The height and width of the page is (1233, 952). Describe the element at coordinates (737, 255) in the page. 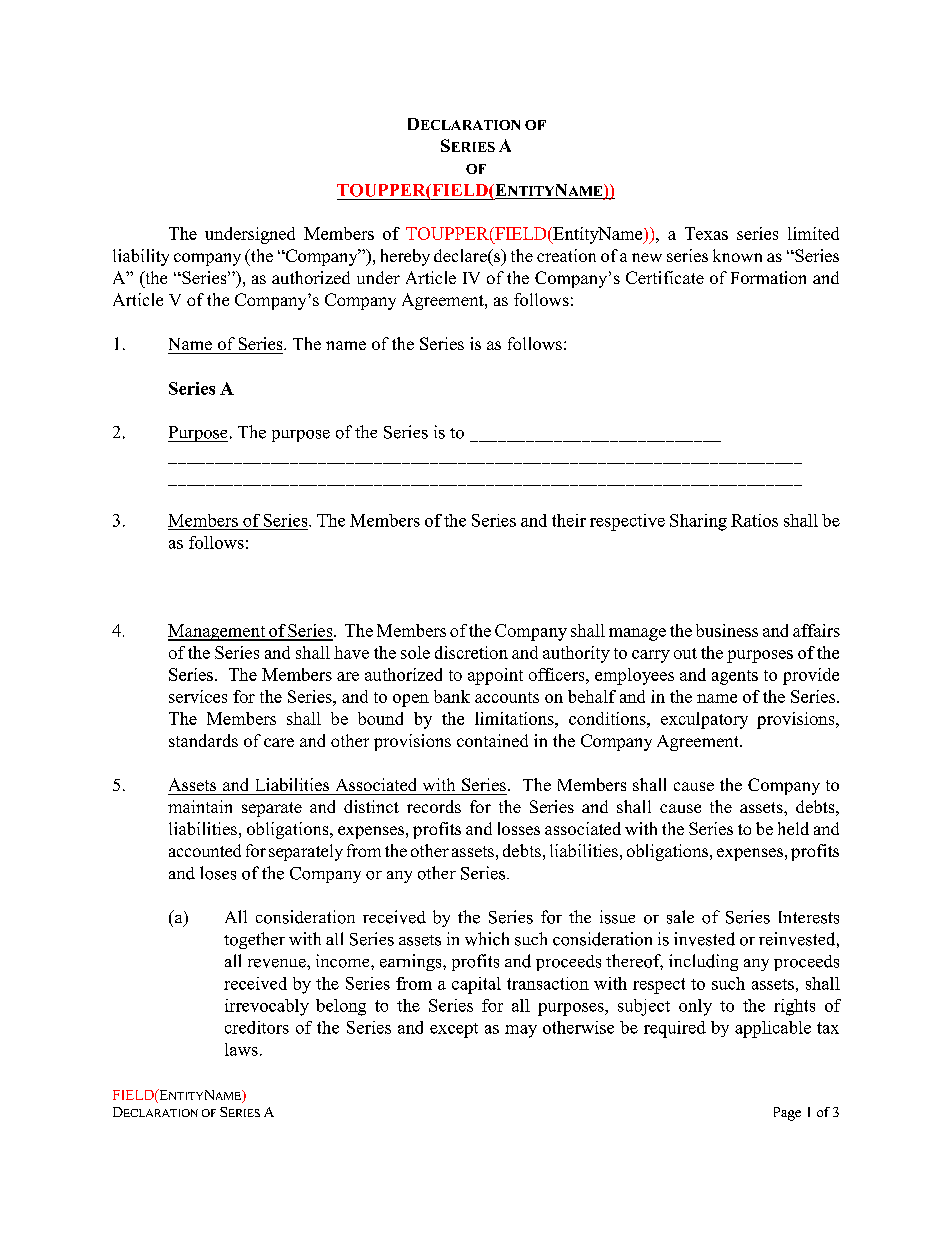

I see `known` at that location.
